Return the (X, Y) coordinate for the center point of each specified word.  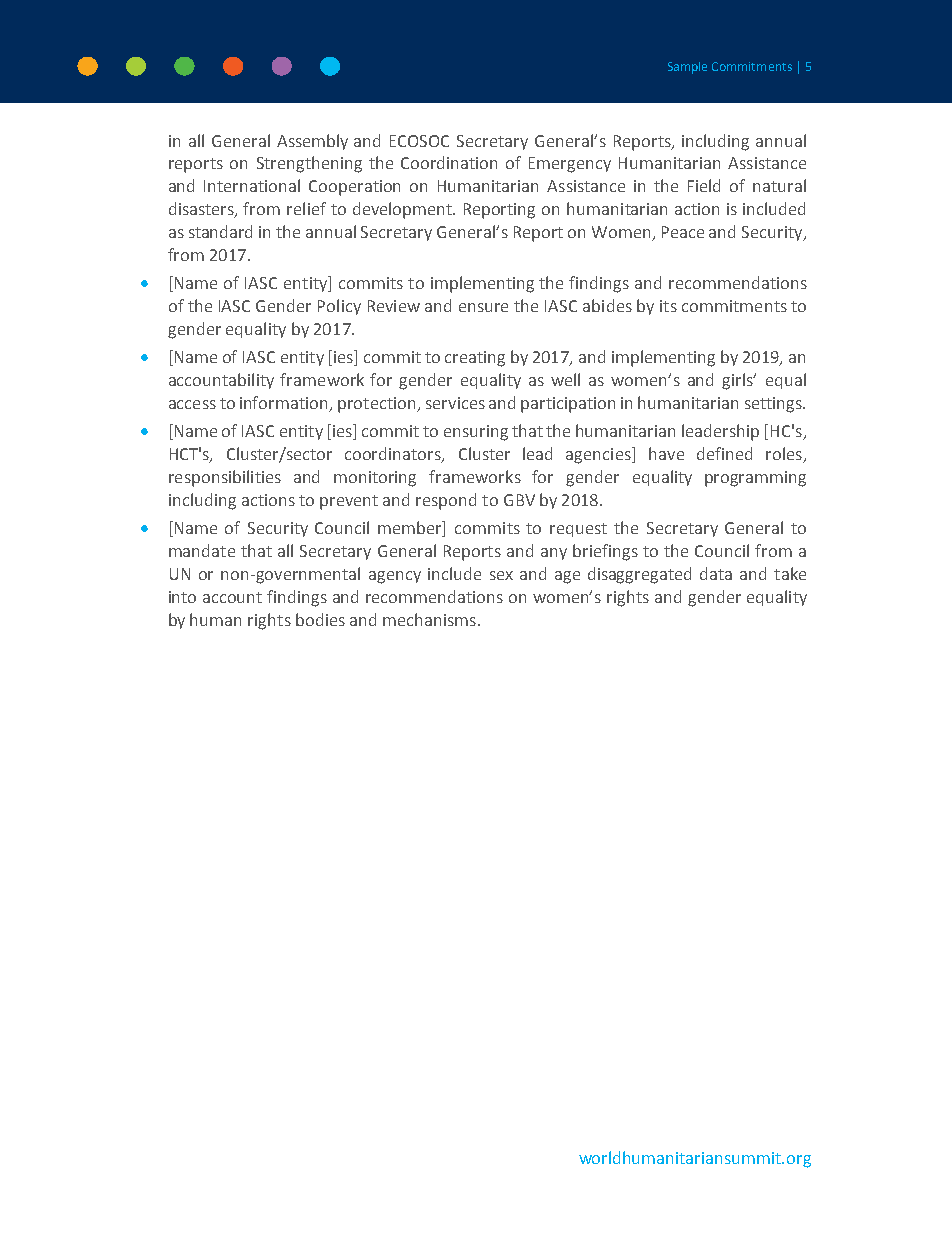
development (404, 210)
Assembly (312, 142)
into (182, 597)
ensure (483, 307)
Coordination (449, 162)
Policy (339, 307)
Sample (687, 68)
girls (739, 381)
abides (607, 305)
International (252, 185)
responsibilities (225, 478)
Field (704, 185)
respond (446, 501)
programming (755, 479)
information (285, 404)
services (455, 403)
